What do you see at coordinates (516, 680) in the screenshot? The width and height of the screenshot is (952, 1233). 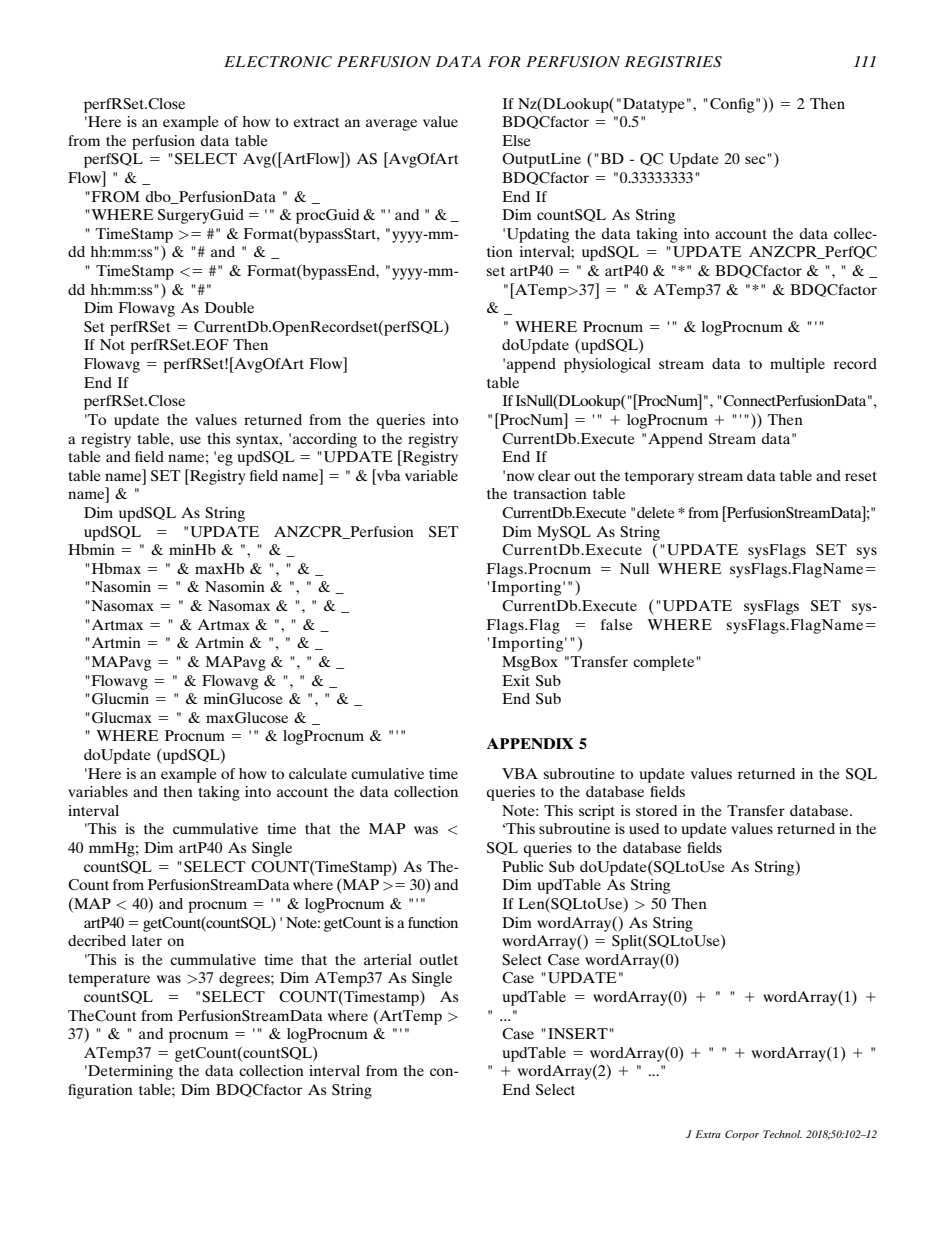 I see `Exit` at bounding box center [516, 680].
